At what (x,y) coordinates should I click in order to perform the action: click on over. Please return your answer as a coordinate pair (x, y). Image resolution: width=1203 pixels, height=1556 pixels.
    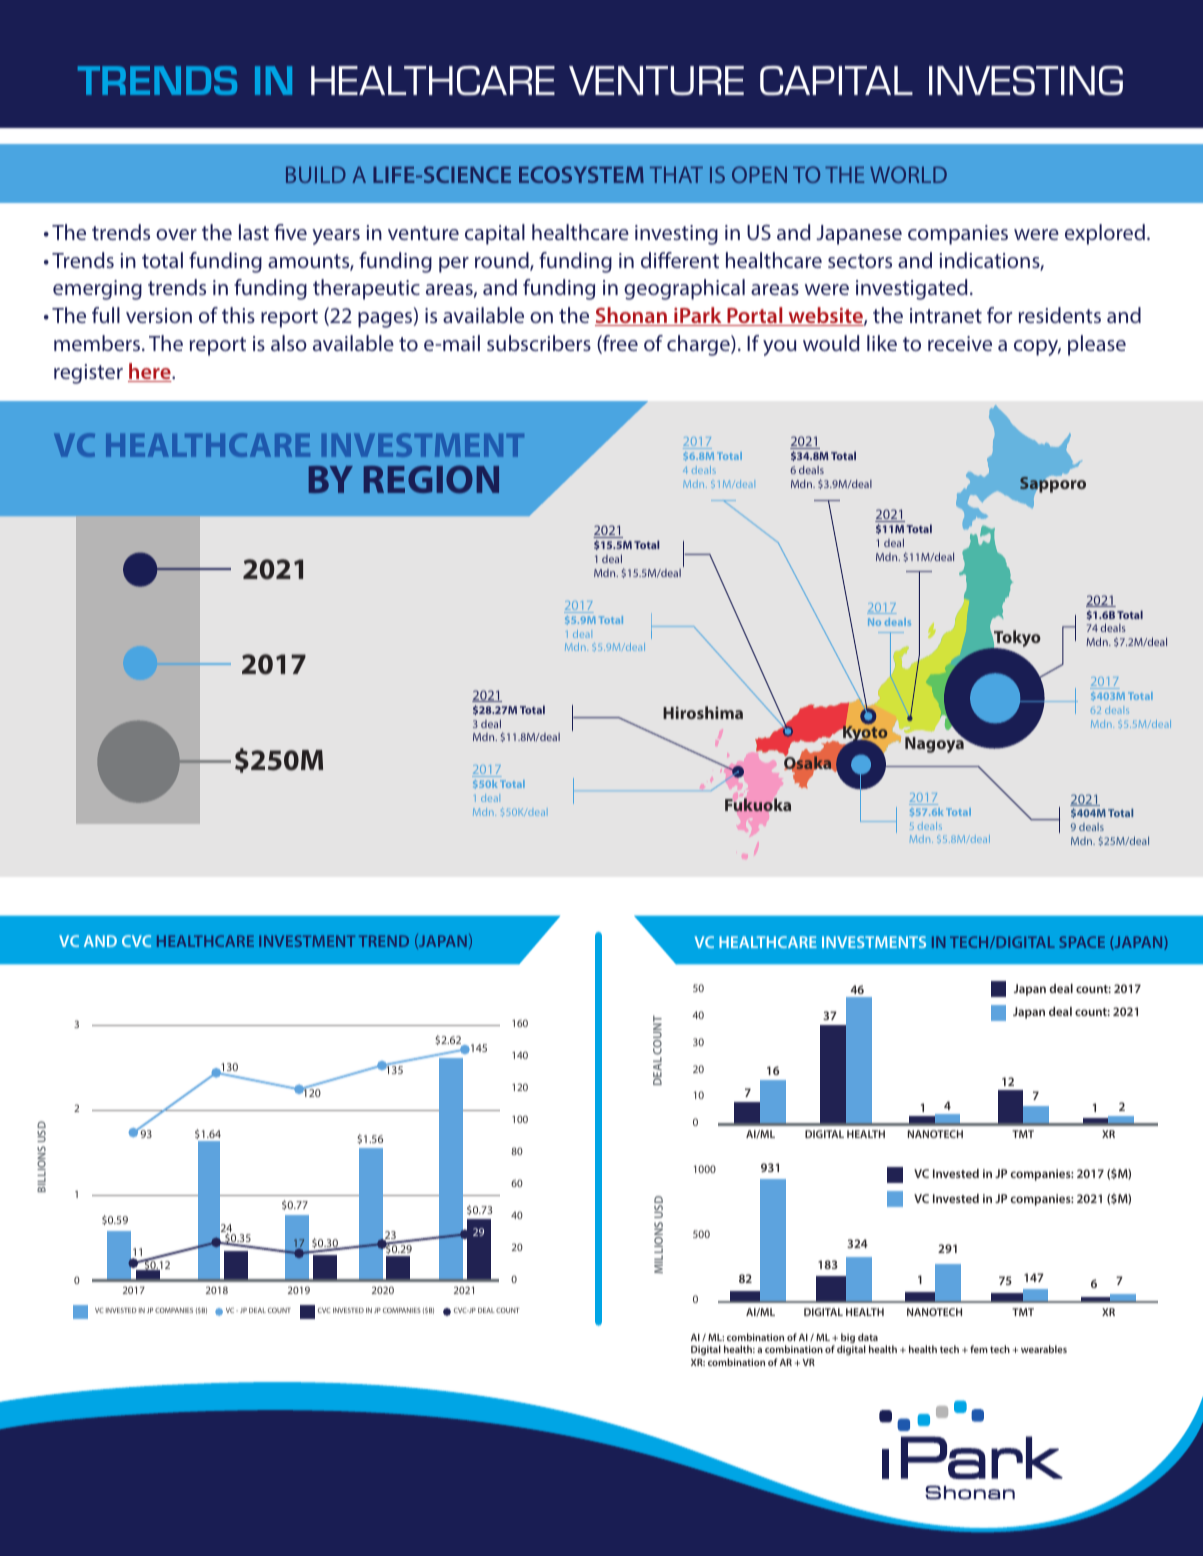
    Looking at the image, I should click on (176, 234).
